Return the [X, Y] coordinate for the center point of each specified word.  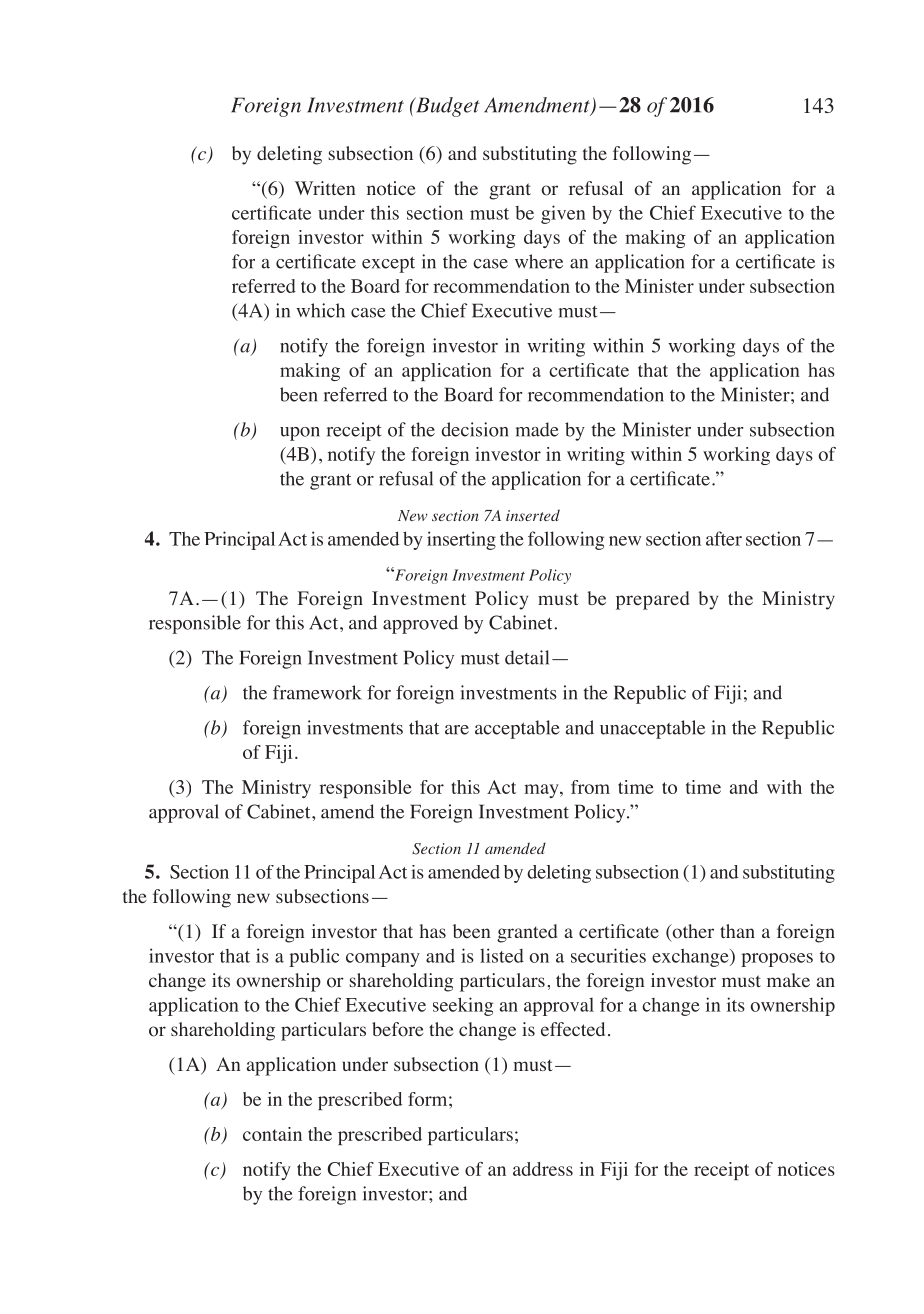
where [539, 261]
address [543, 1169]
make [788, 980]
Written [325, 188]
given [563, 214]
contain [272, 1134]
